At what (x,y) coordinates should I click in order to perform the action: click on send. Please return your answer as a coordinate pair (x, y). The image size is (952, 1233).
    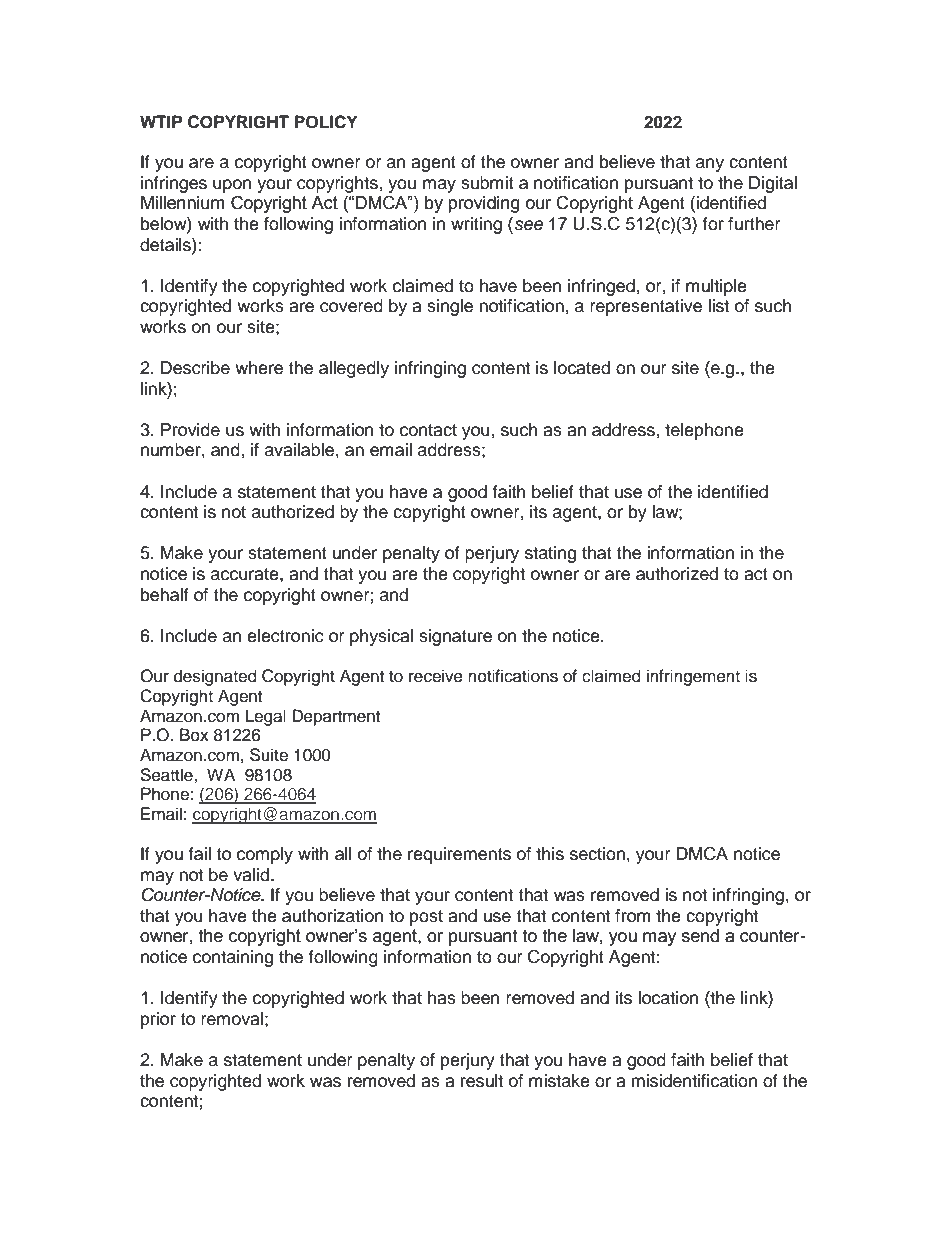
    Looking at the image, I should click on (700, 936).
